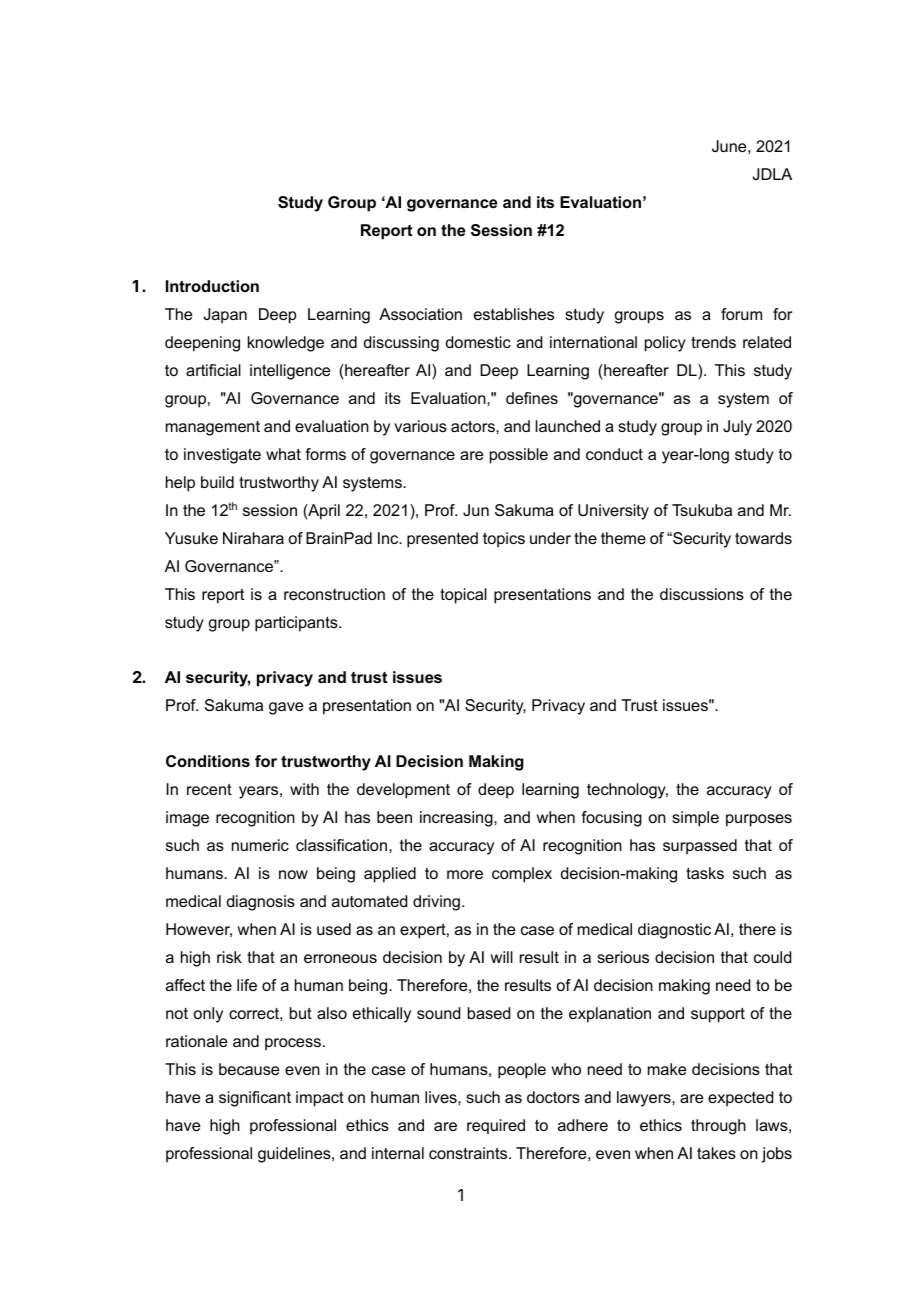 Image resolution: width=924 pixels, height=1309 pixels. I want to click on participants, so click(297, 624).
